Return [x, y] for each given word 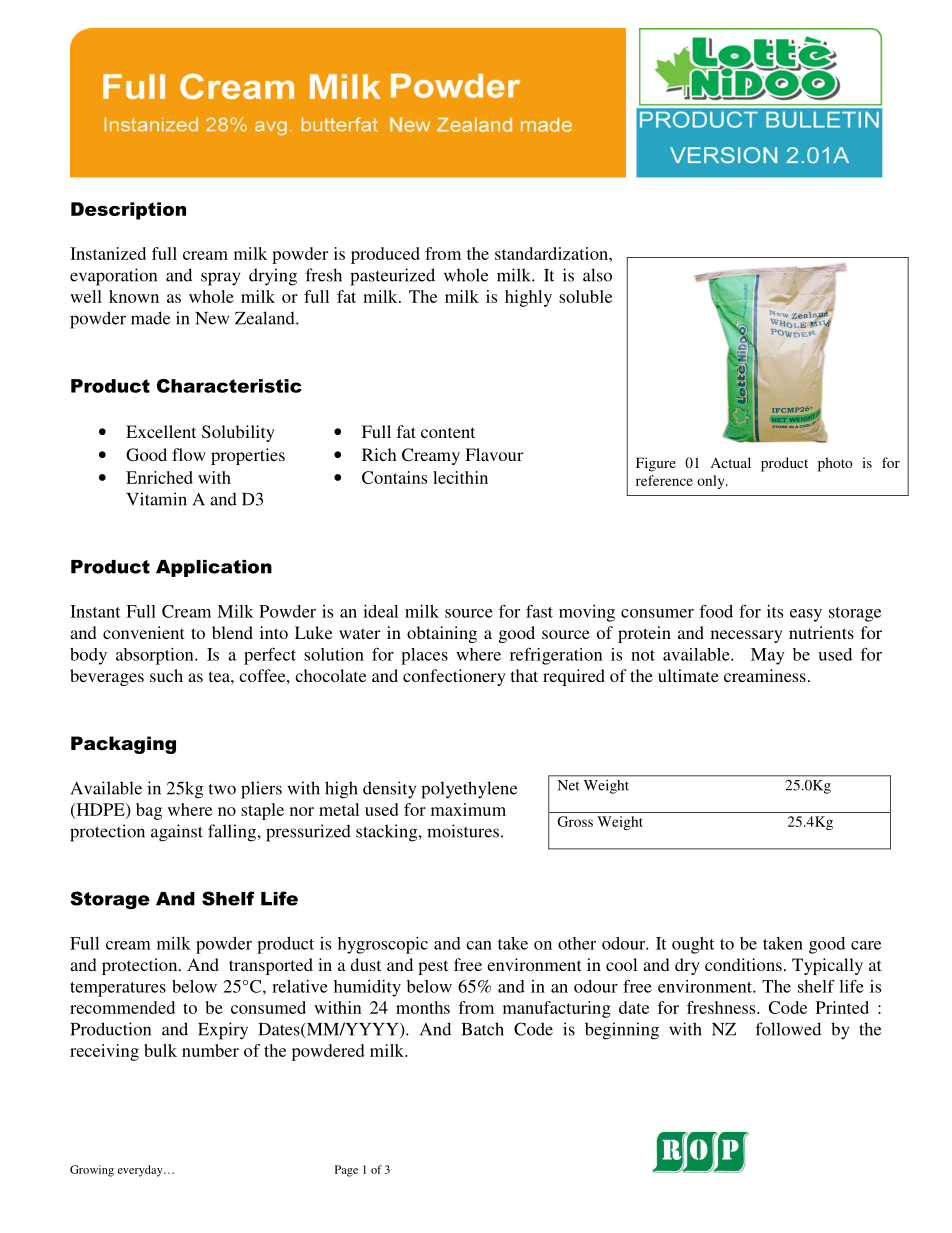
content [448, 432]
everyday [141, 1171]
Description [128, 211]
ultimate [688, 675]
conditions [743, 964]
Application [214, 568]
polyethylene [469, 790]
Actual [731, 462]
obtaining [442, 634]
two [222, 789]
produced [385, 255]
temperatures [118, 989]
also [597, 275]
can [479, 945]
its [775, 611]
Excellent [161, 431]
